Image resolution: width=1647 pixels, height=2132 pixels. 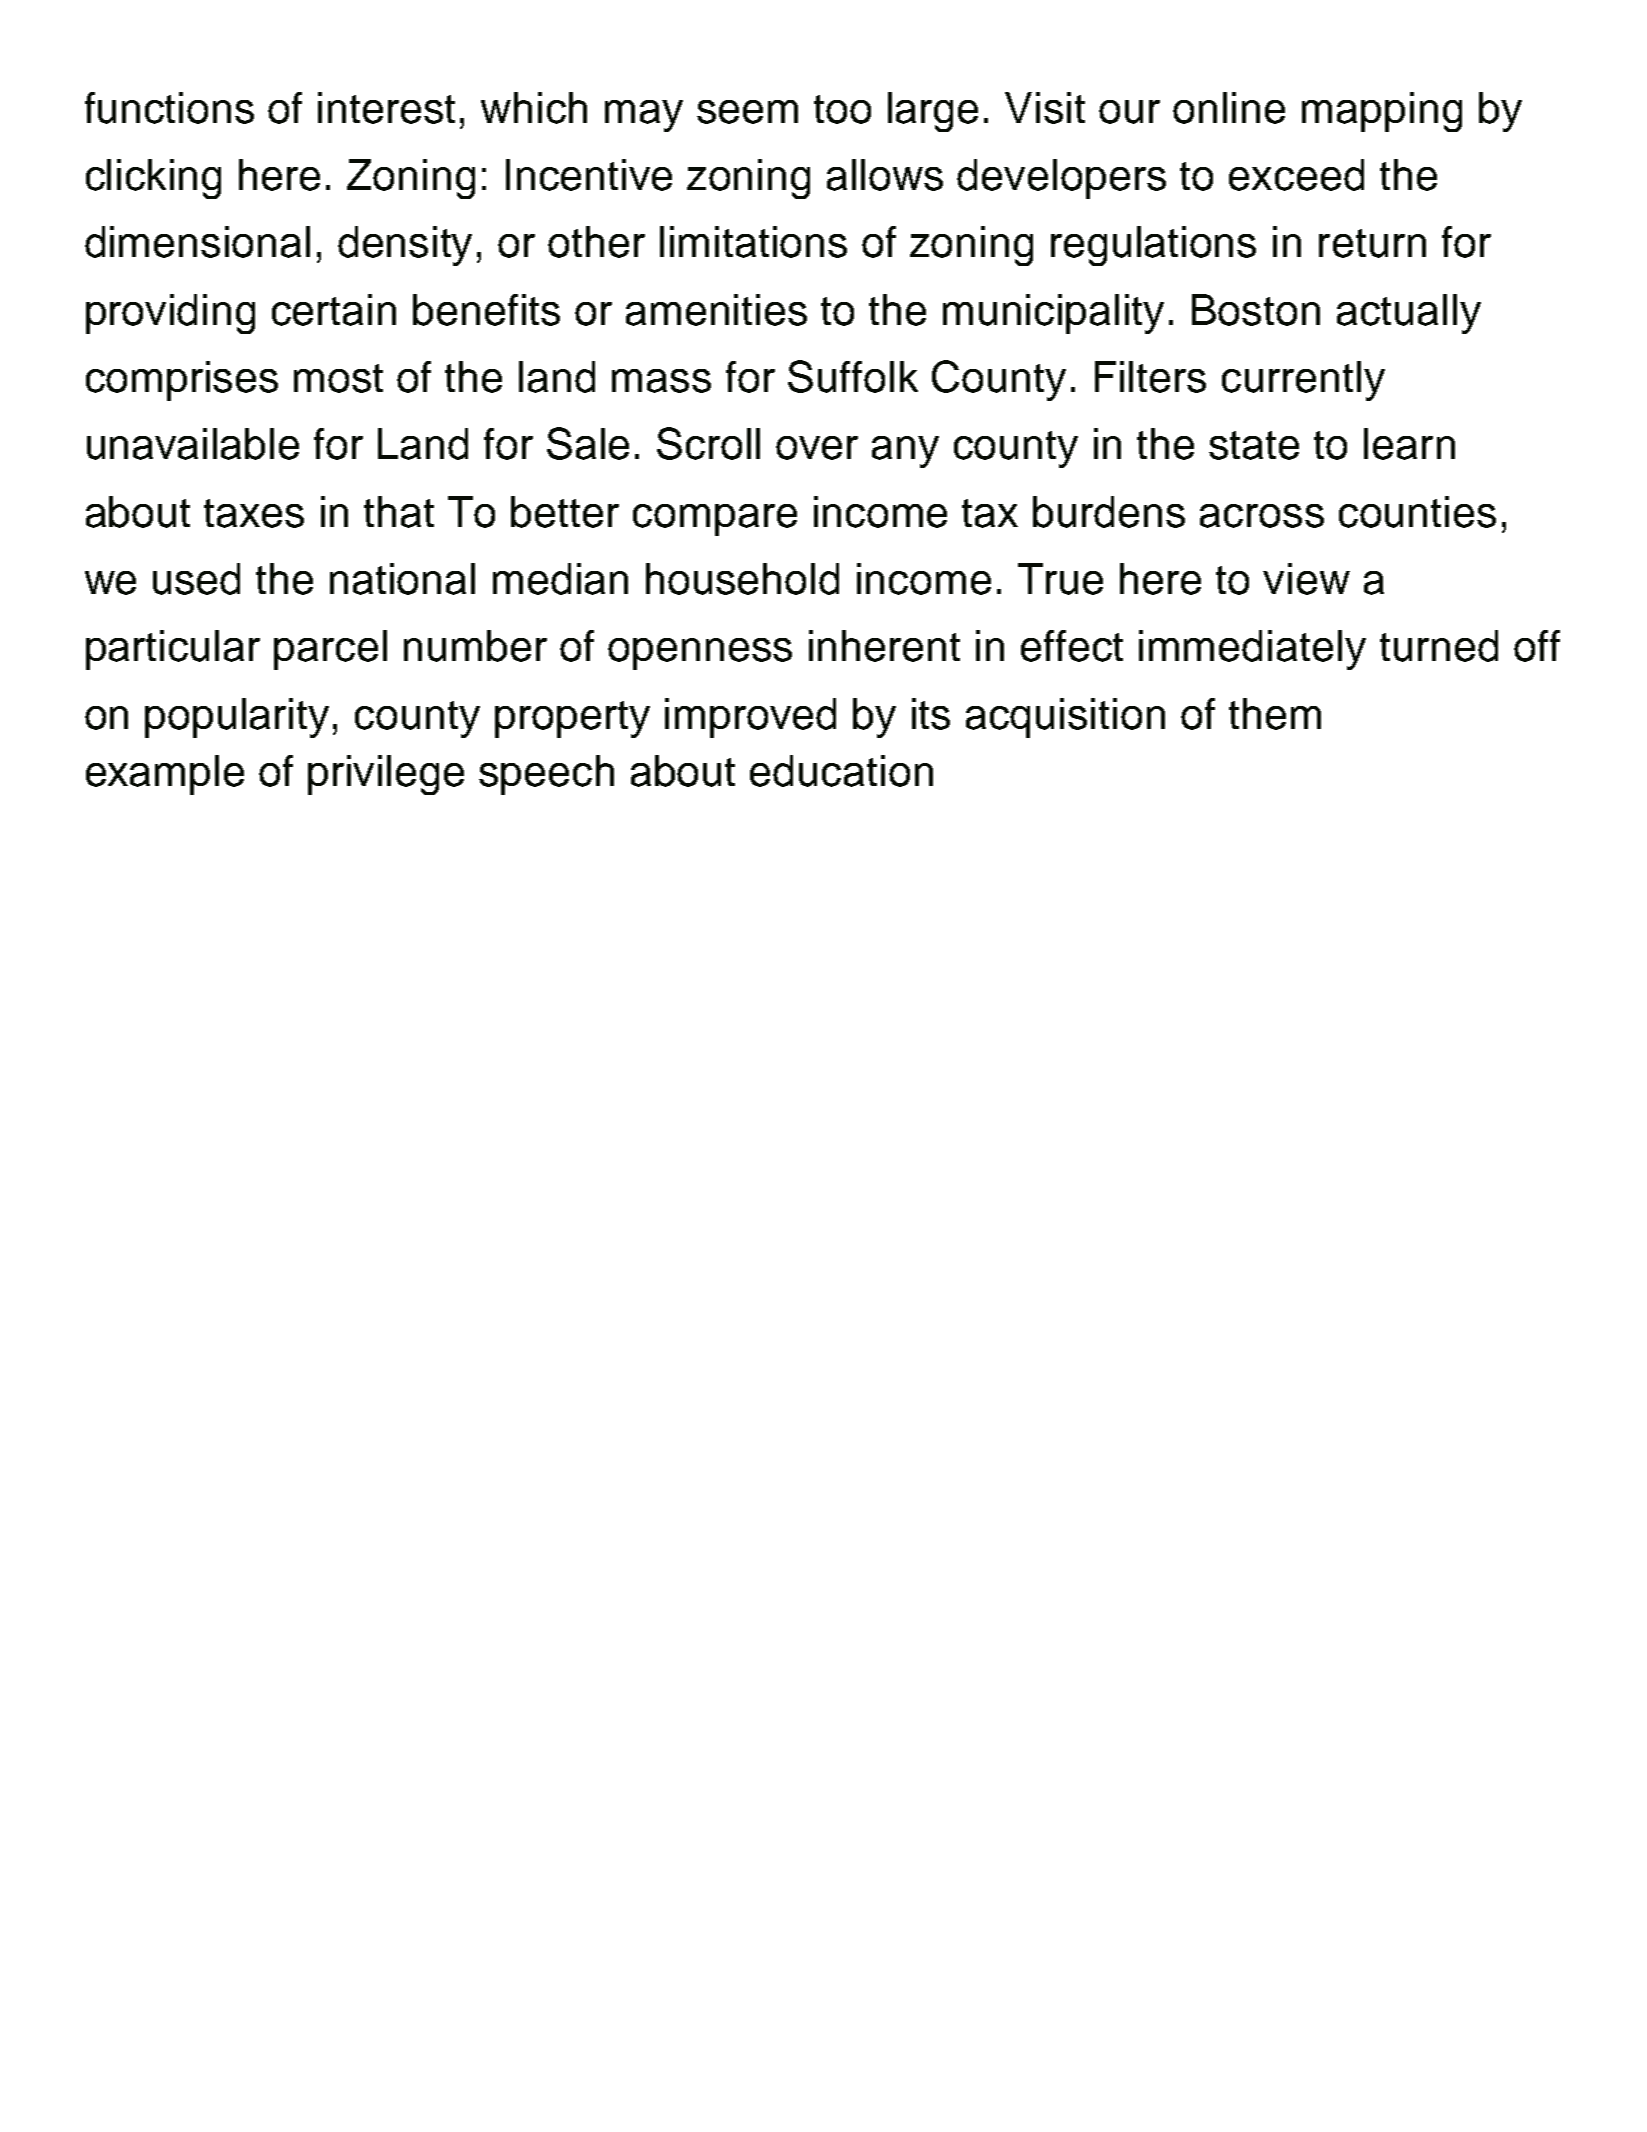 What do you see at coordinates (193, 444) in the document?
I see `unavailable` at bounding box center [193, 444].
